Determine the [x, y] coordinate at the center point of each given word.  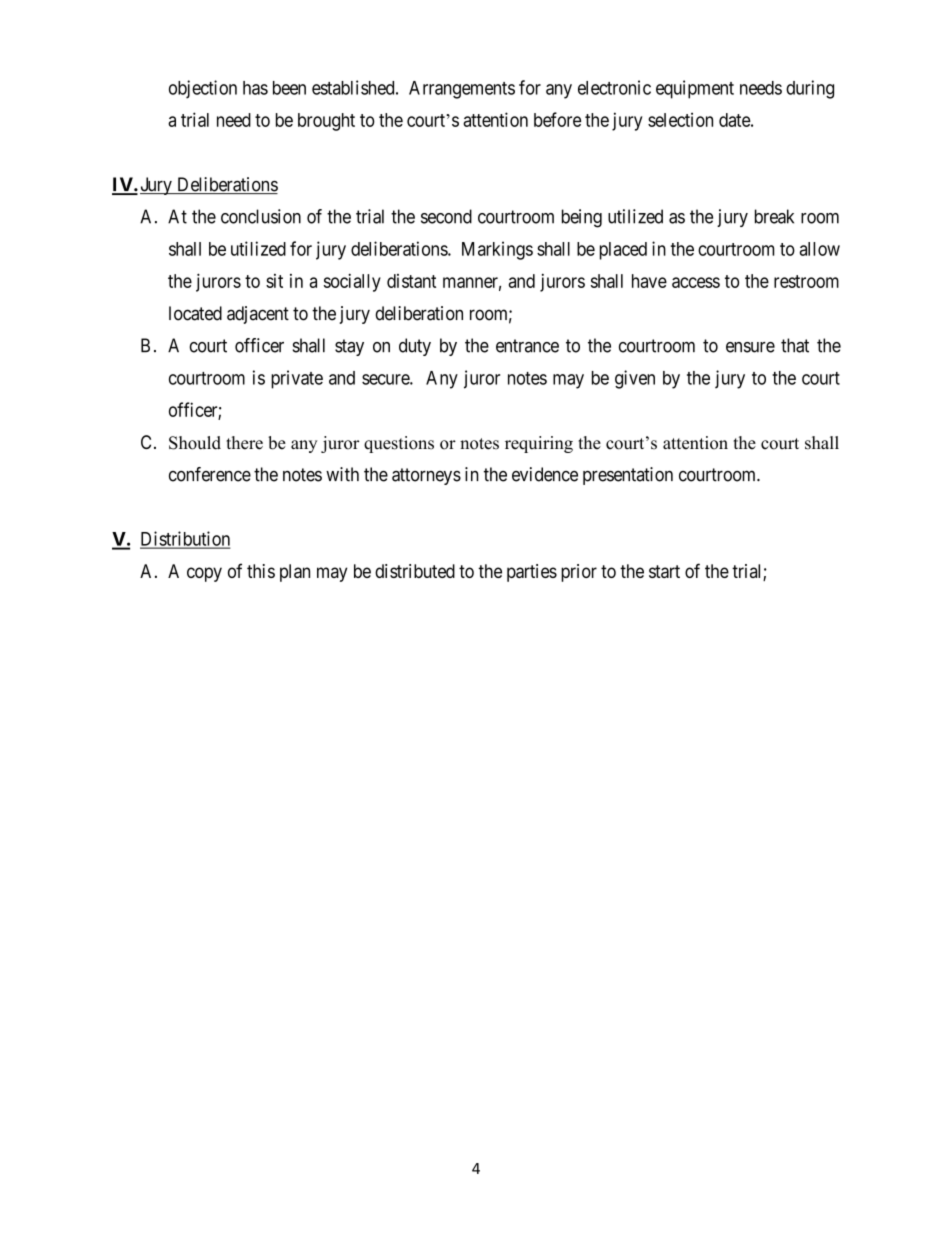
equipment [695, 89]
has [255, 88]
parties [532, 573]
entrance [527, 346]
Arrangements [462, 90]
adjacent [258, 315]
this [261, 571]
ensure [750, 347]
